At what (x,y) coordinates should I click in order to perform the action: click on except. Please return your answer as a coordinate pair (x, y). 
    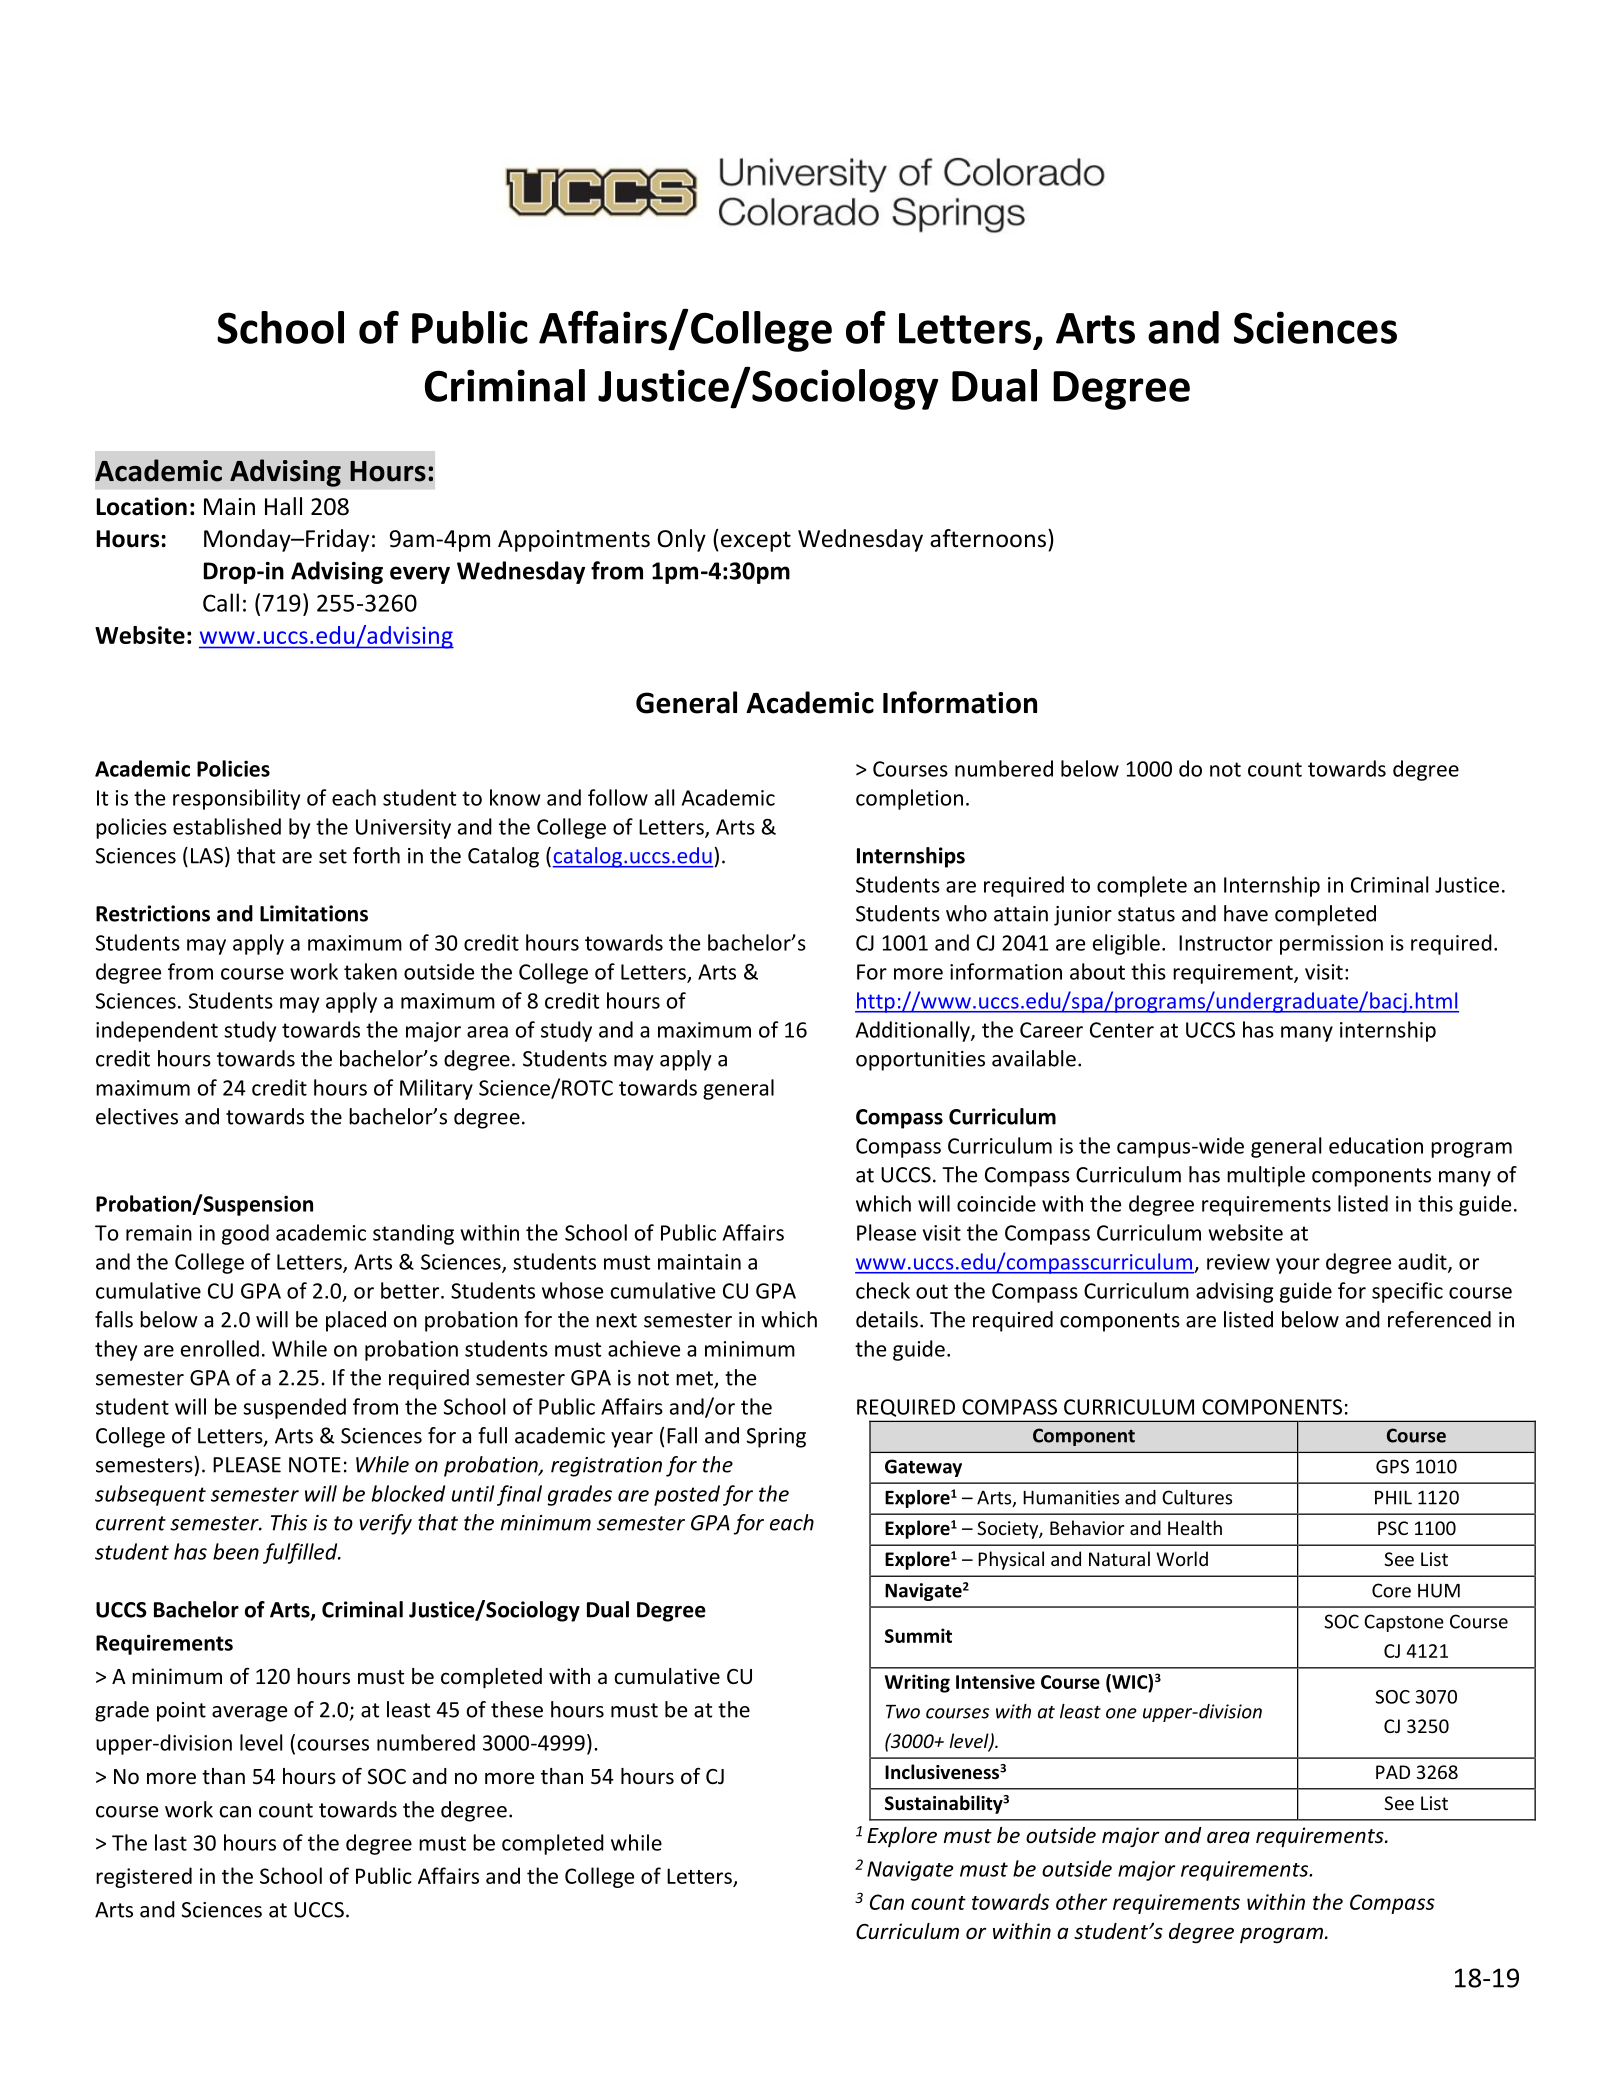
    Looking at the image, I should click on (756, 541).
